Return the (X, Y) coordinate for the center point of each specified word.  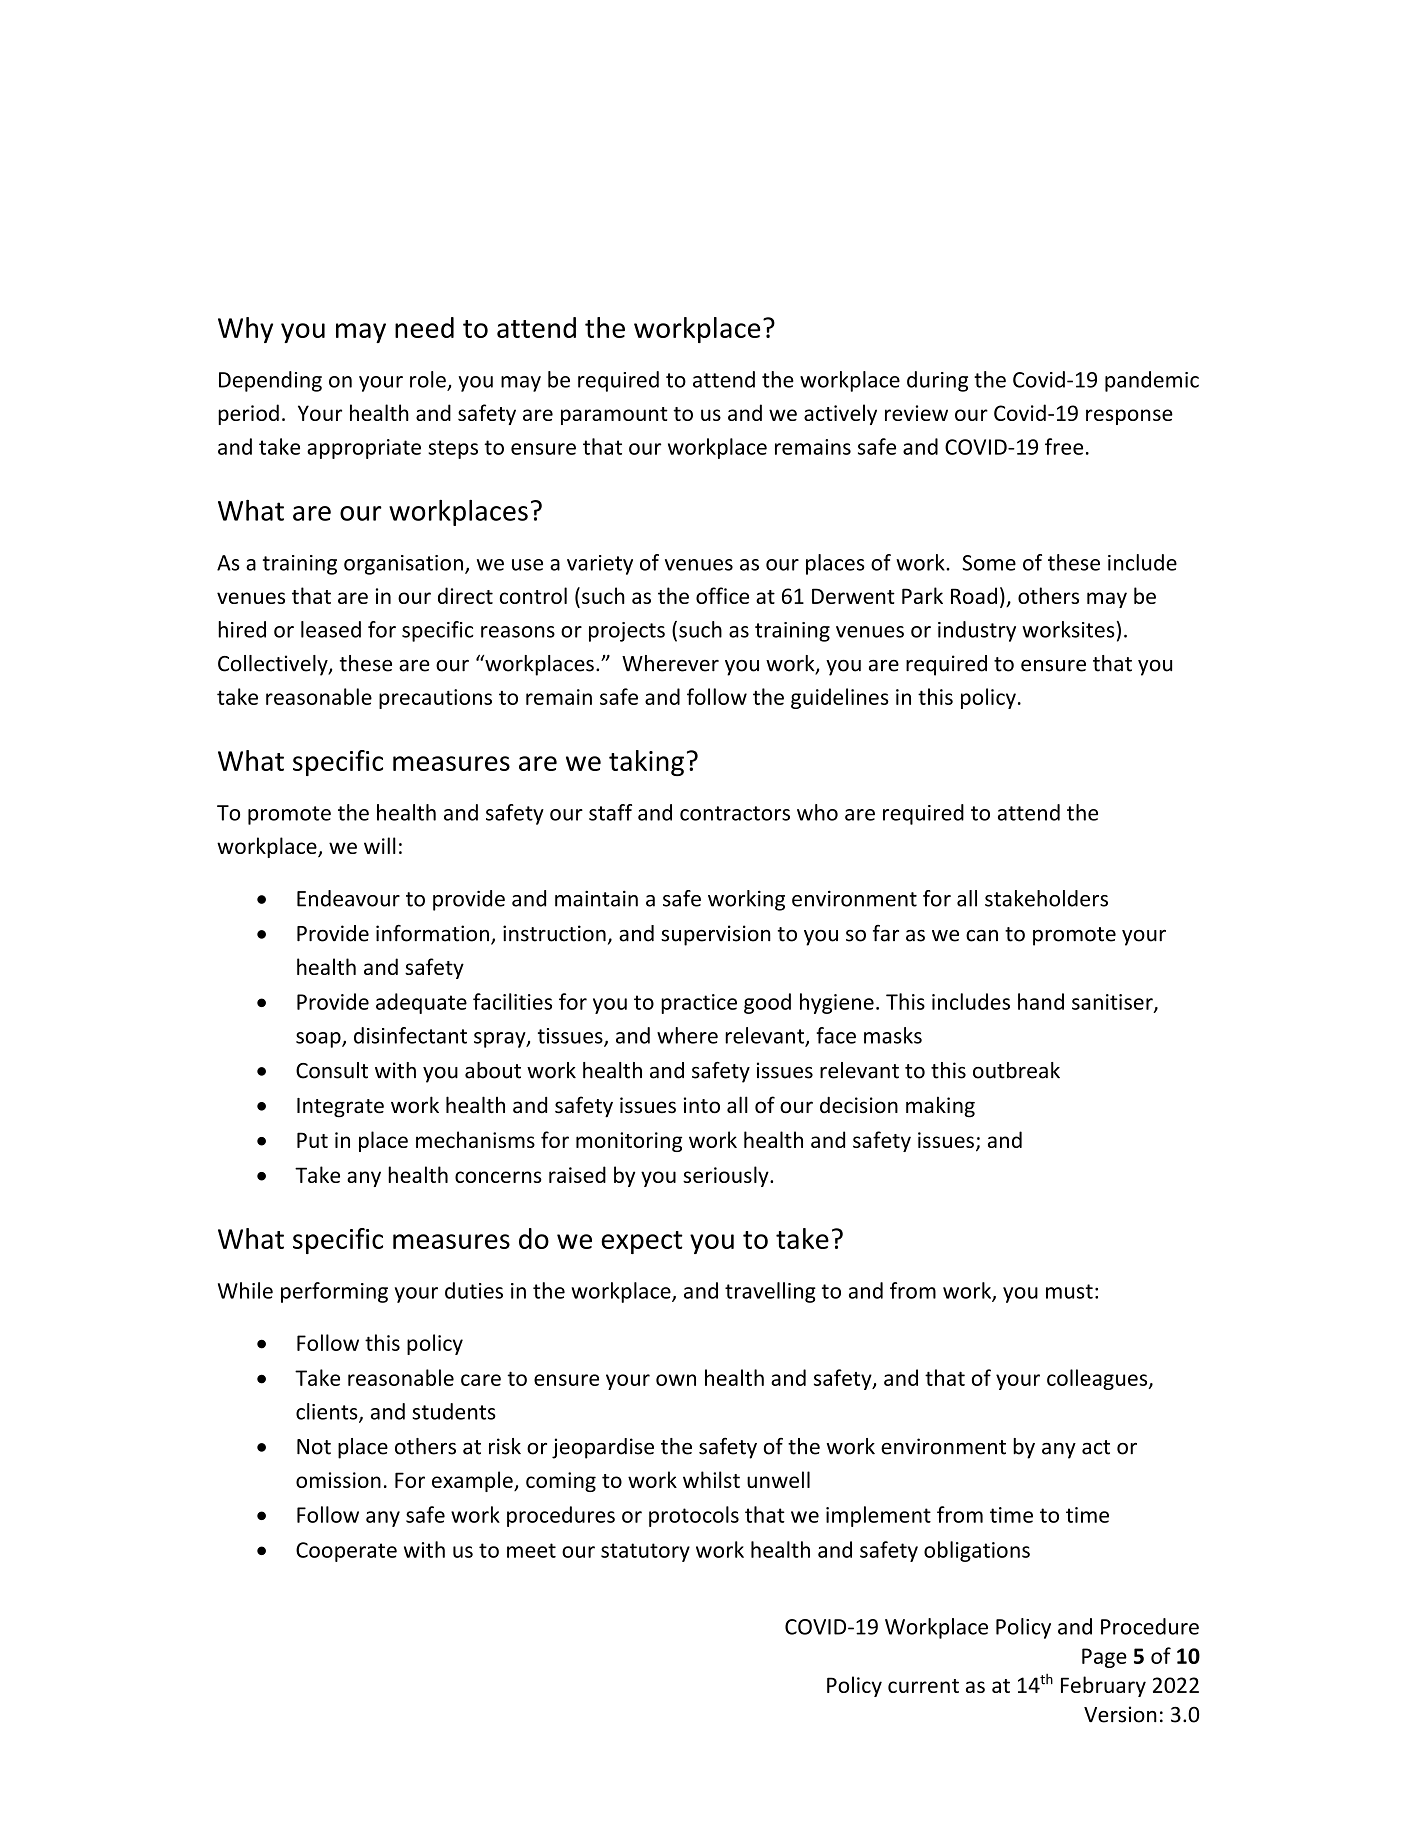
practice (699, 1004)
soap (319, 1040)
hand (1041, 1001)
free (1064, 446)
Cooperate (346, 1552)
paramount (614, 416)
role (428, 379)
